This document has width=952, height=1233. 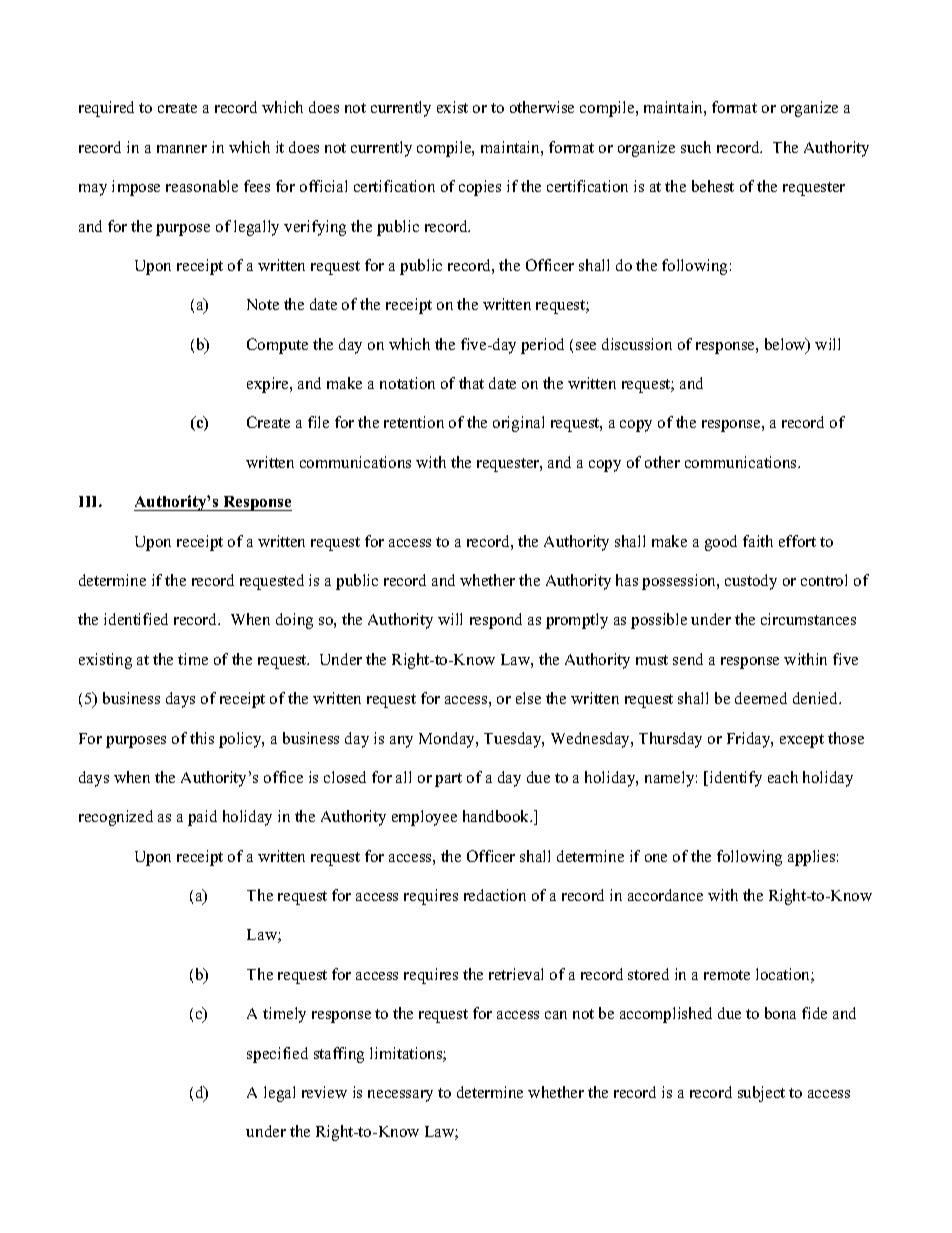 I want to click on specified, so click(x=277, y=1055).
